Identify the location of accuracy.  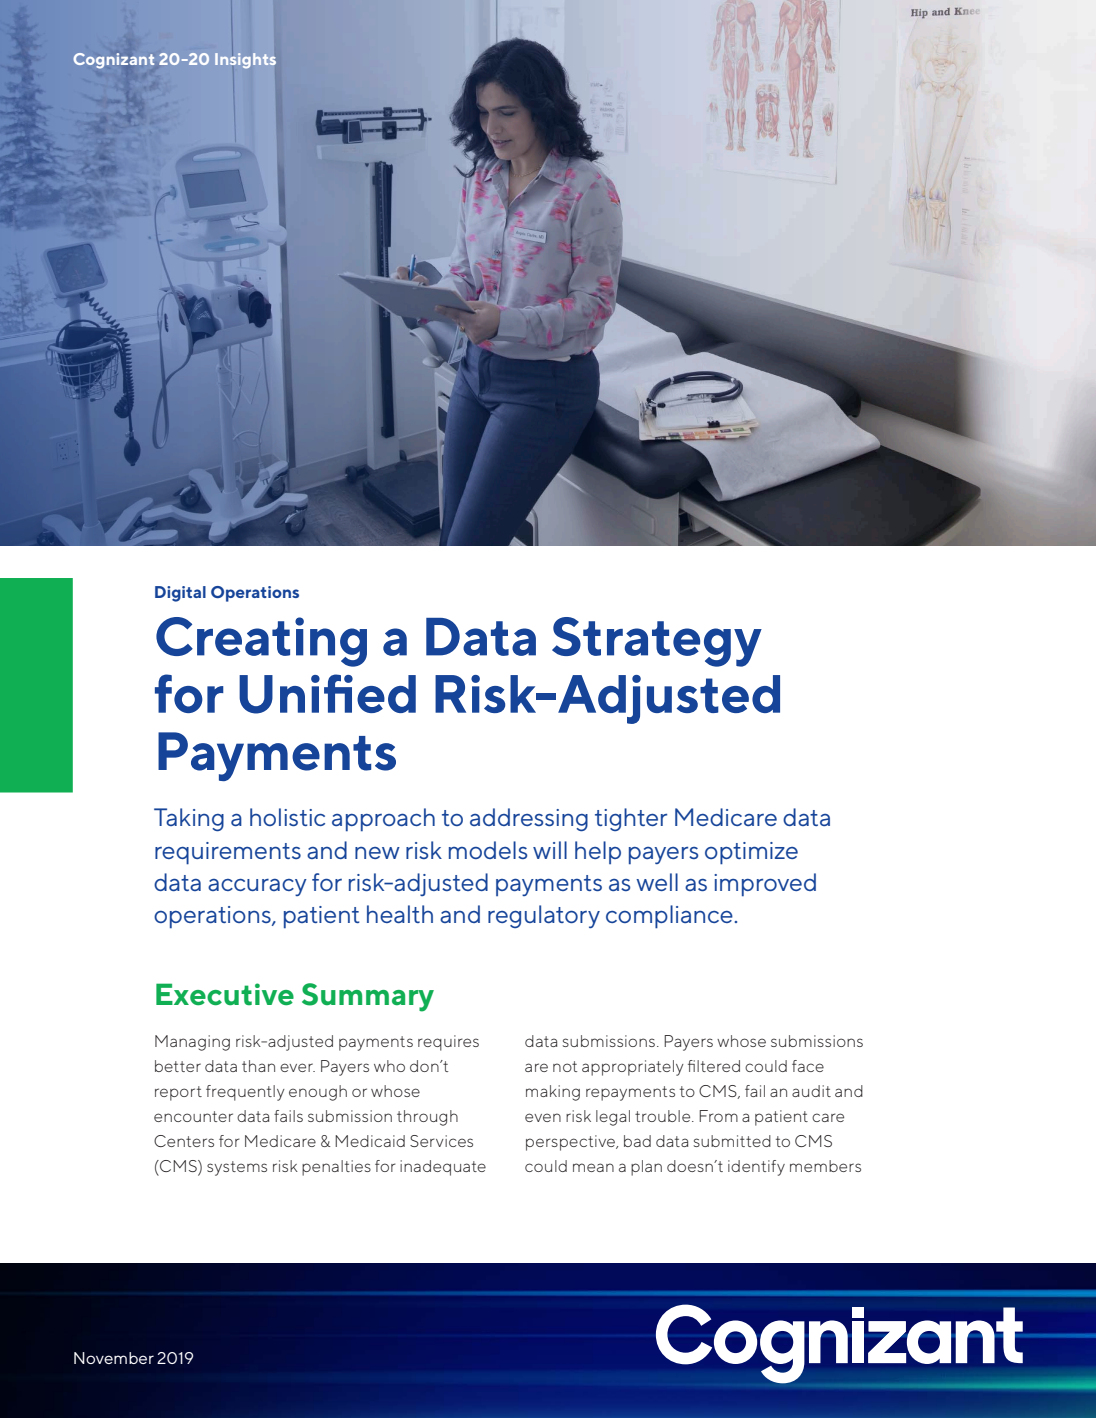
(257, 887).
